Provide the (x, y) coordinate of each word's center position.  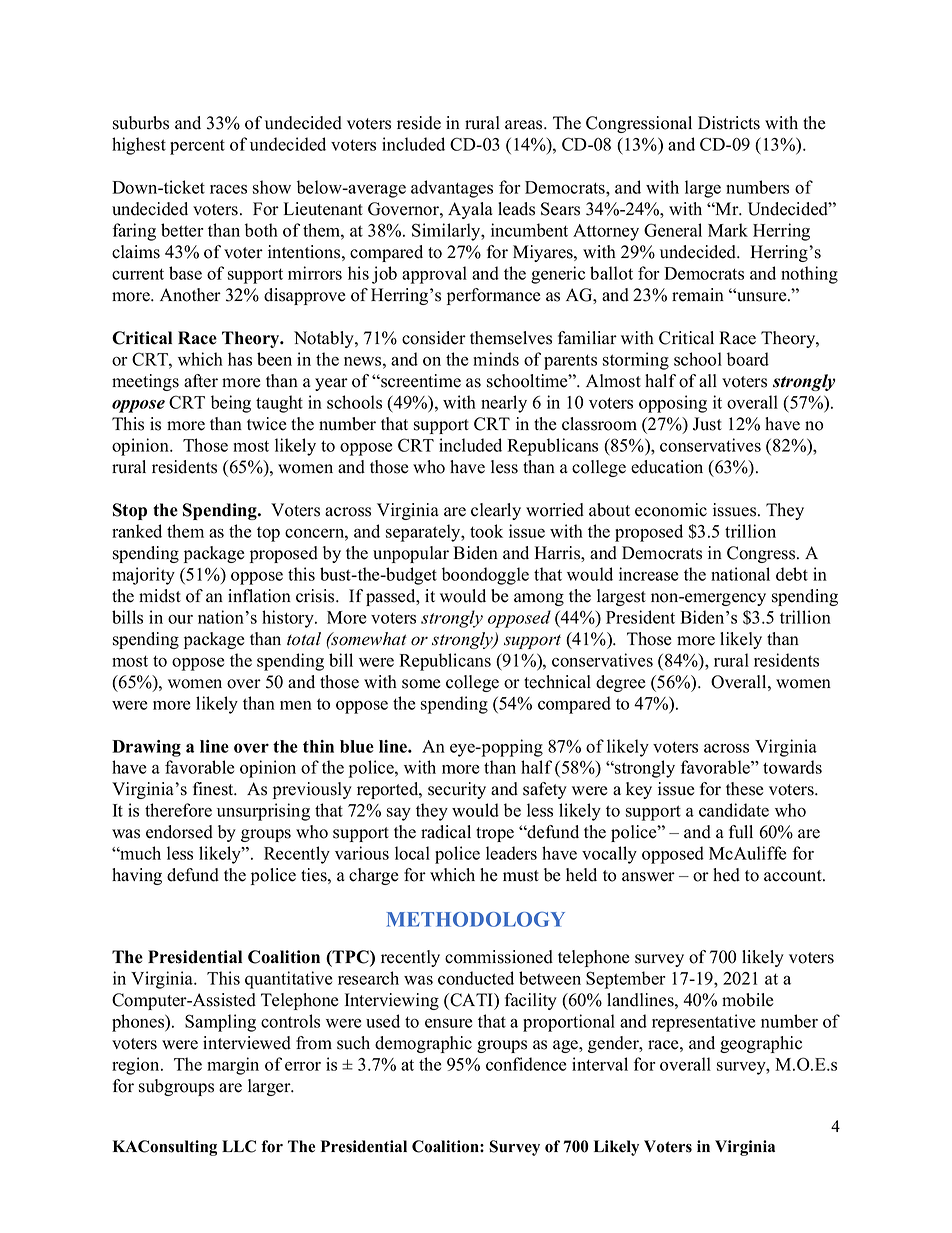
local (412, 853)
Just (707, 424)
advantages (452, 189)
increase (648, 574)
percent (197, 147)
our (180, 619)
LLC (239, 1146)
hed (726, 875)
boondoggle (485, 576)
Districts (729, 123)
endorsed (179, 832)
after (201, 381)
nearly (504, 404)
